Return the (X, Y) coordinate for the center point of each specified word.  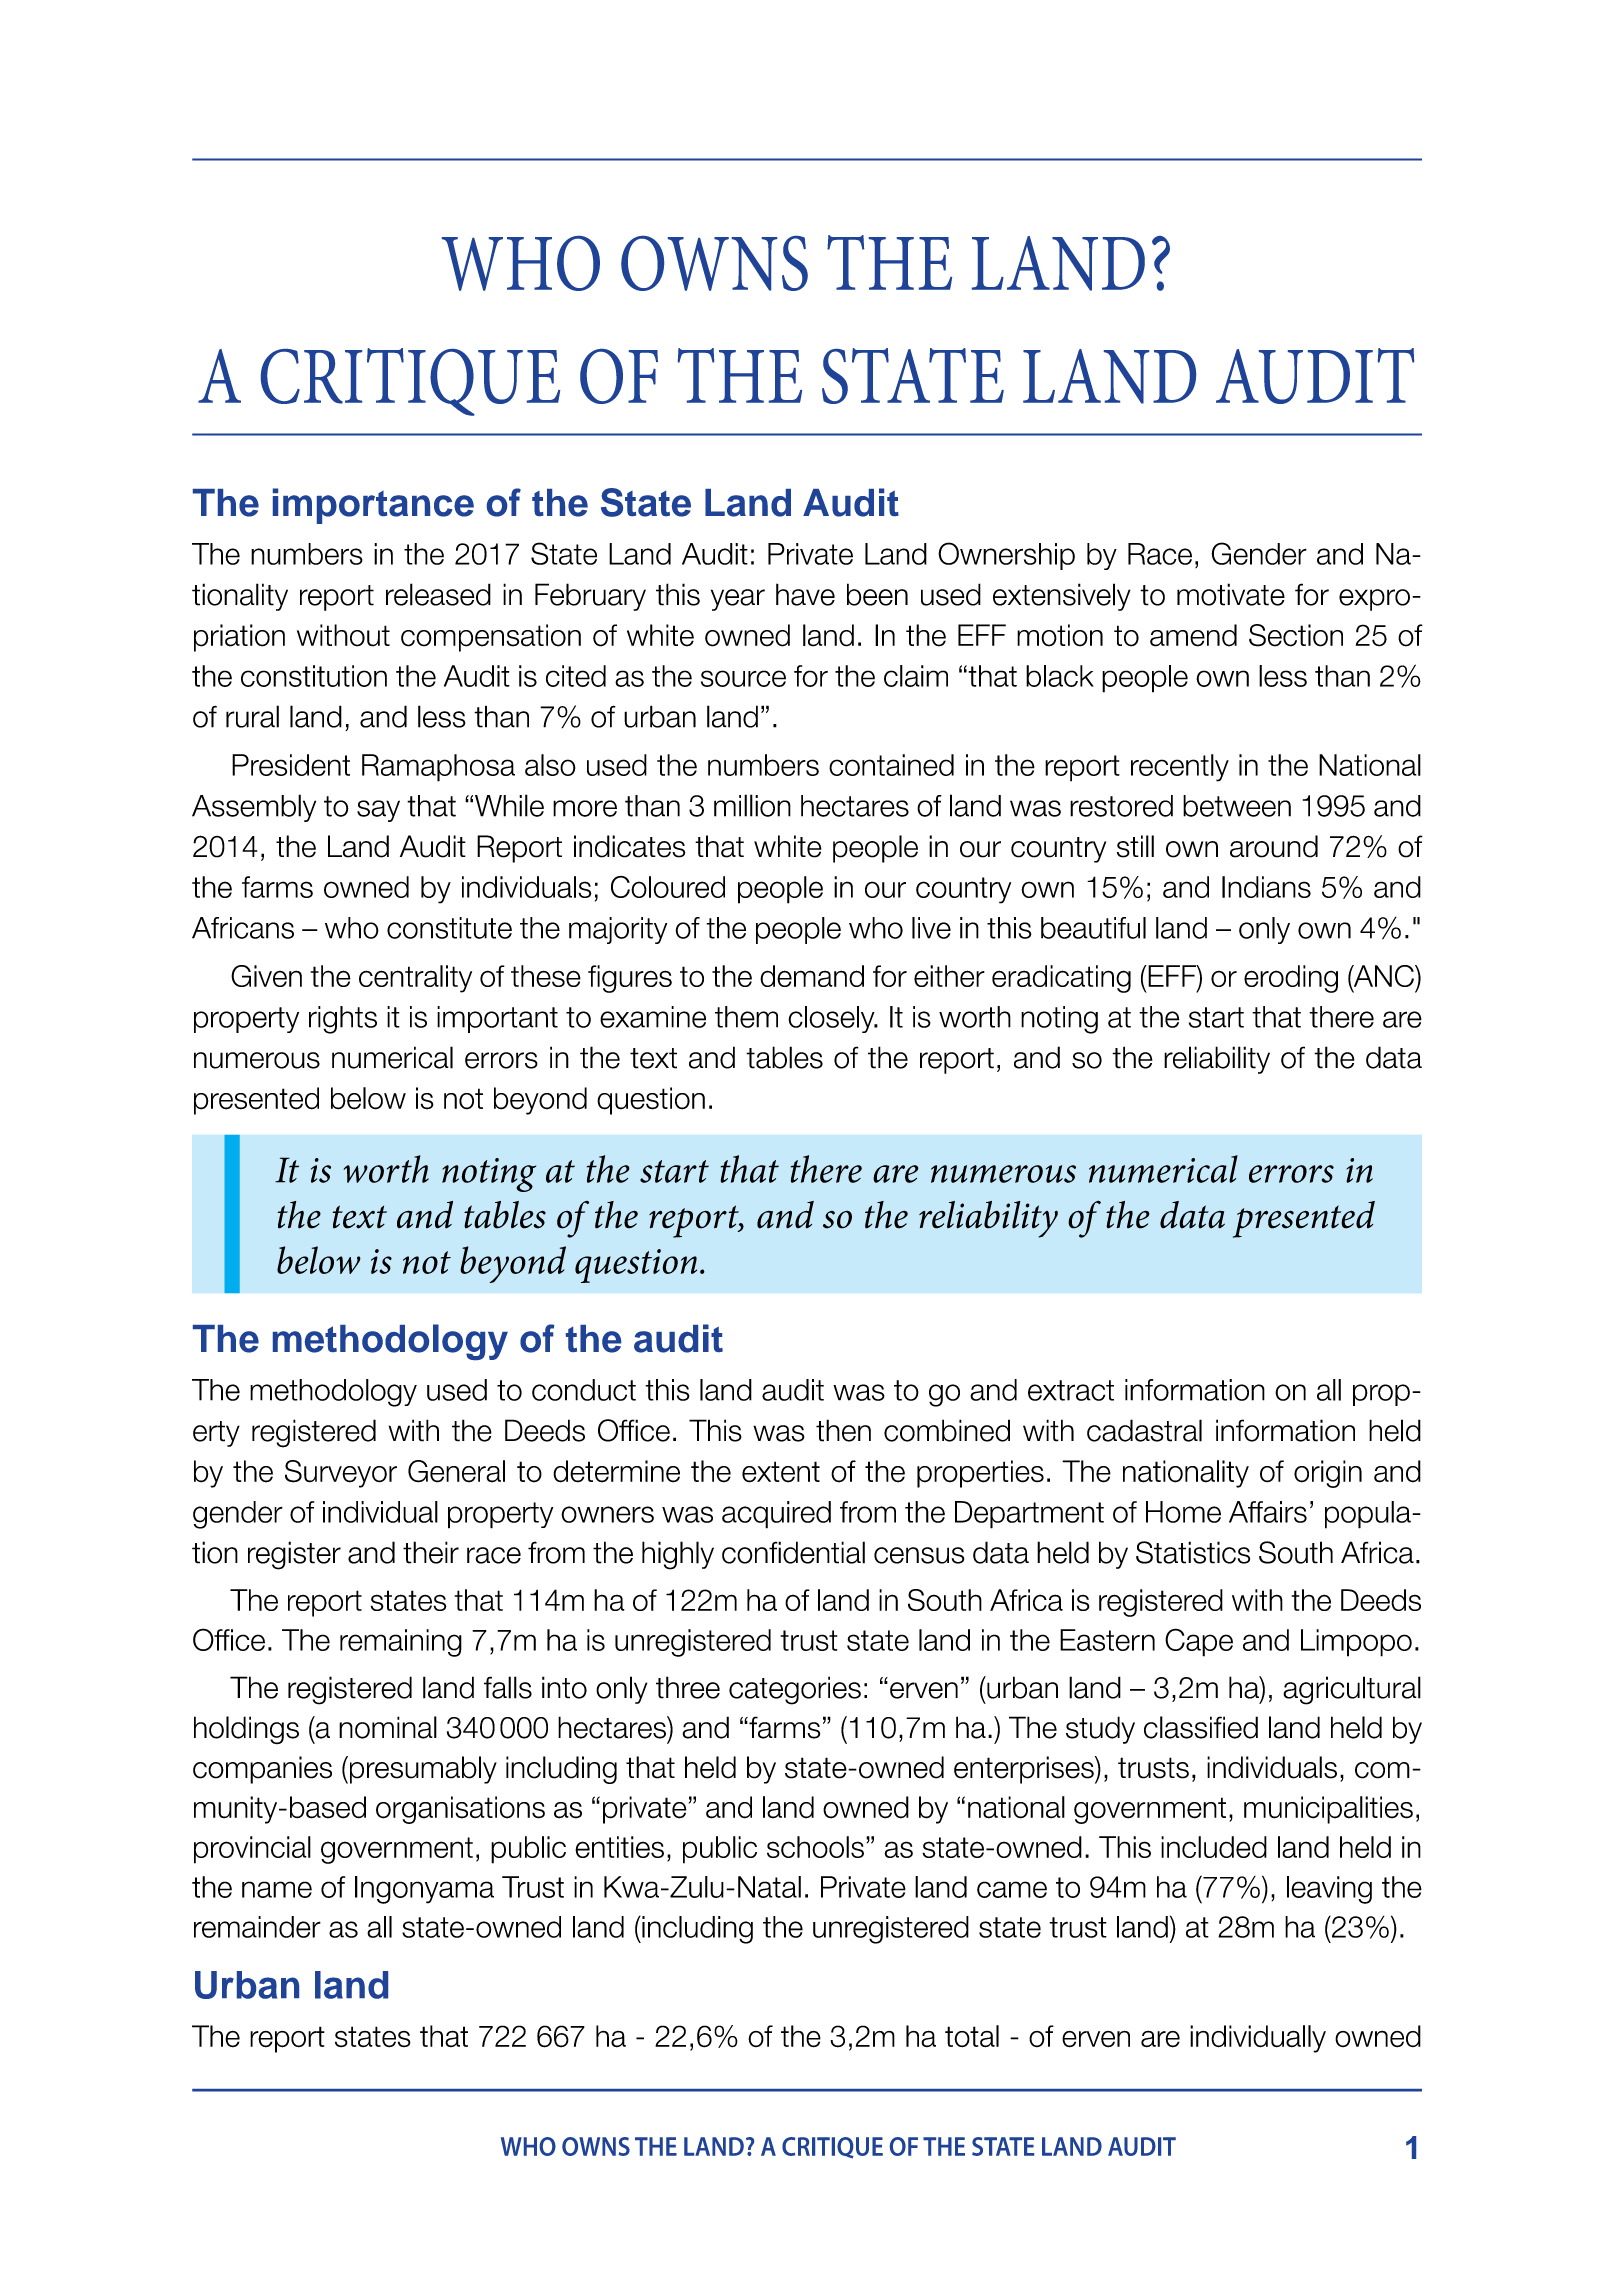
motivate (1231, 594)
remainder (257, 1927)
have (805, 594)
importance (373, 506)
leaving (1329, 1890)
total (972, 2036)
